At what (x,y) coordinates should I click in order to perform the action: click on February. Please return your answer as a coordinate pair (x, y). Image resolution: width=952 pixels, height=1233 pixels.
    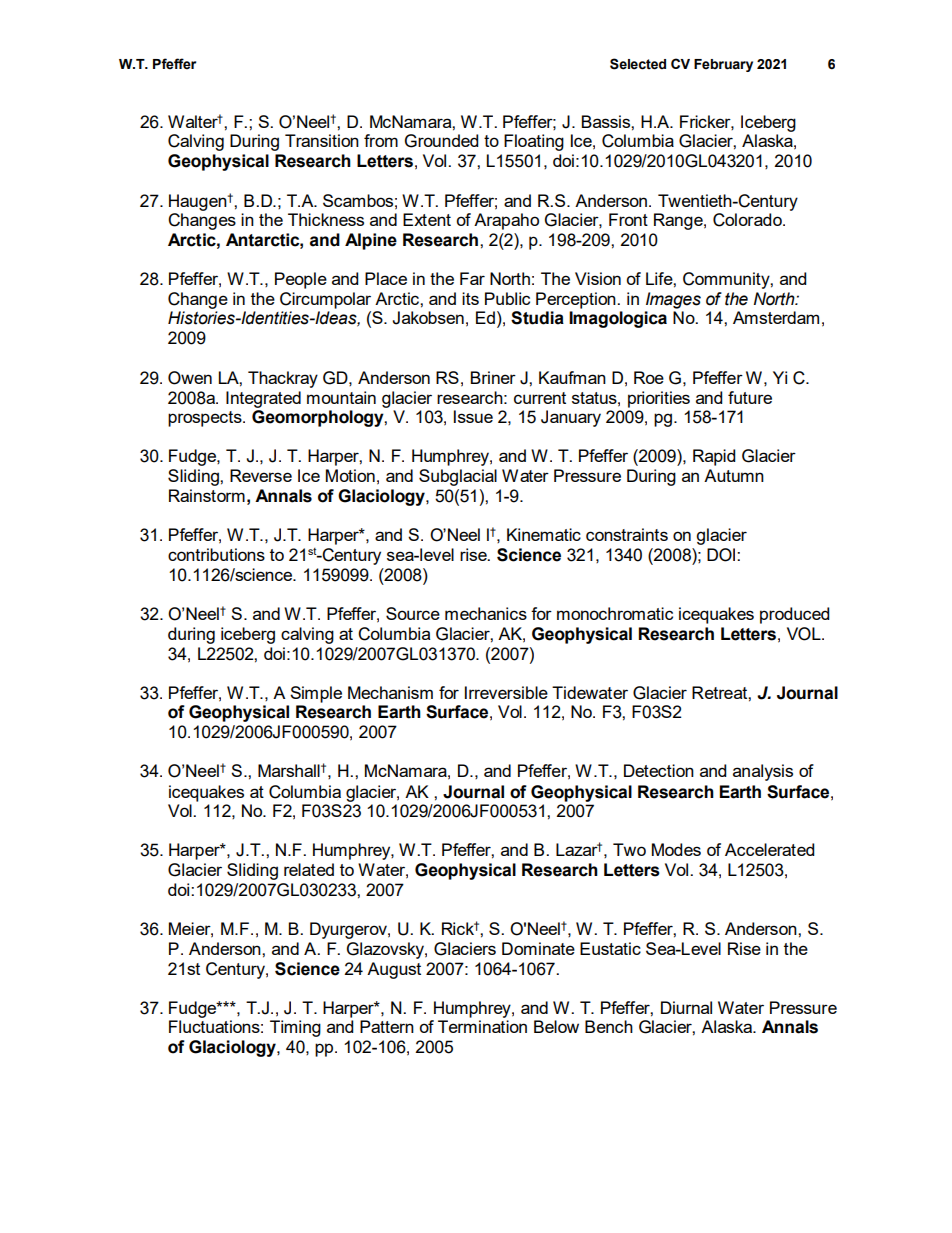
    Looking at the image, I should click on (723, 65).
